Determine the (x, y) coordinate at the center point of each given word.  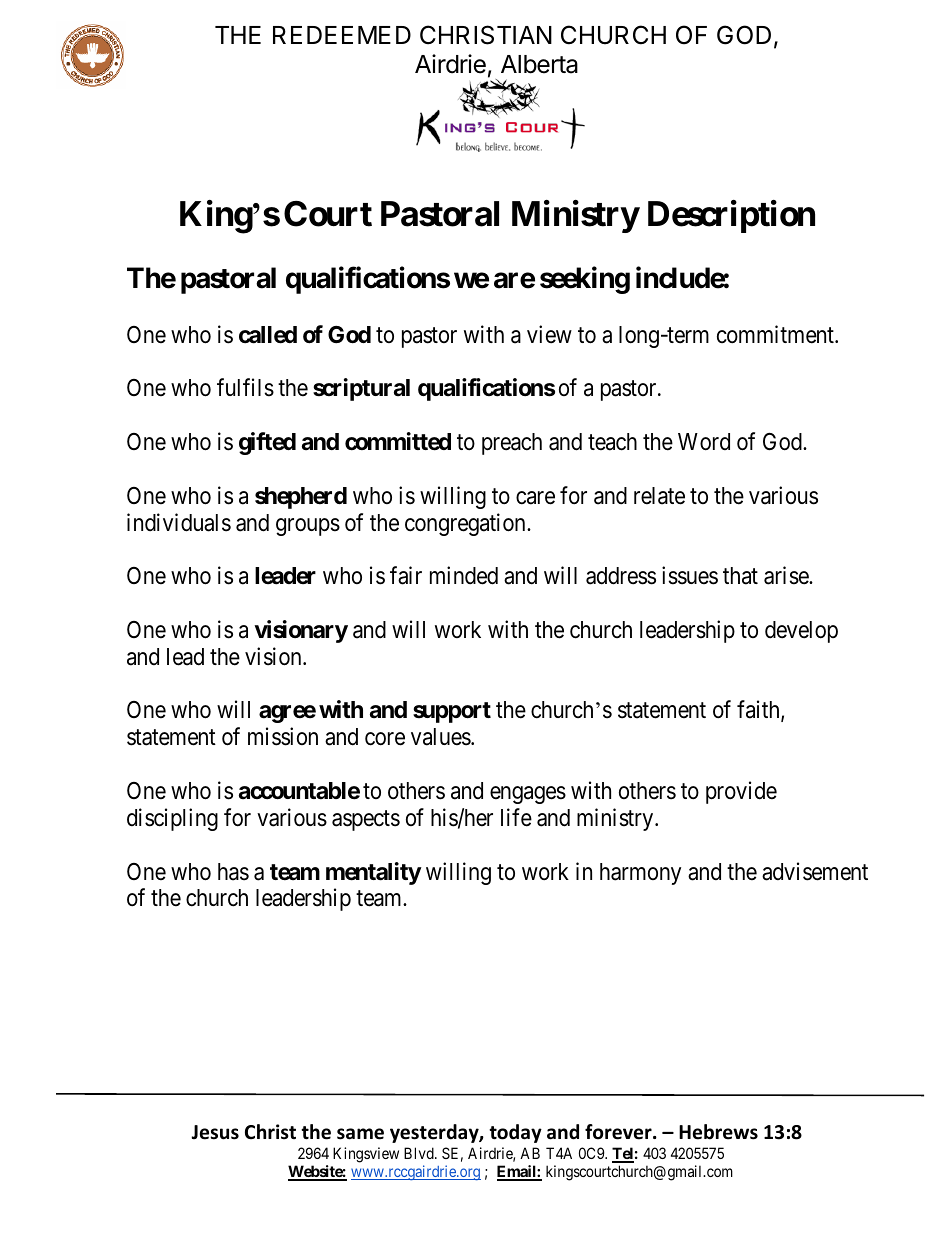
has (233, 872)
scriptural (361, 389)
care (535, 498)
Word (704, 442)
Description (731, 216)
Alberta (539, 64)
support (452, 712)
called (268, 335)
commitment (776, 334)
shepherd (301, 498)
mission (283, 736)
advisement (815, 871)
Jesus (215, 1132)
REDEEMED (342, 35)
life (516, 817)
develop (801, 632)
